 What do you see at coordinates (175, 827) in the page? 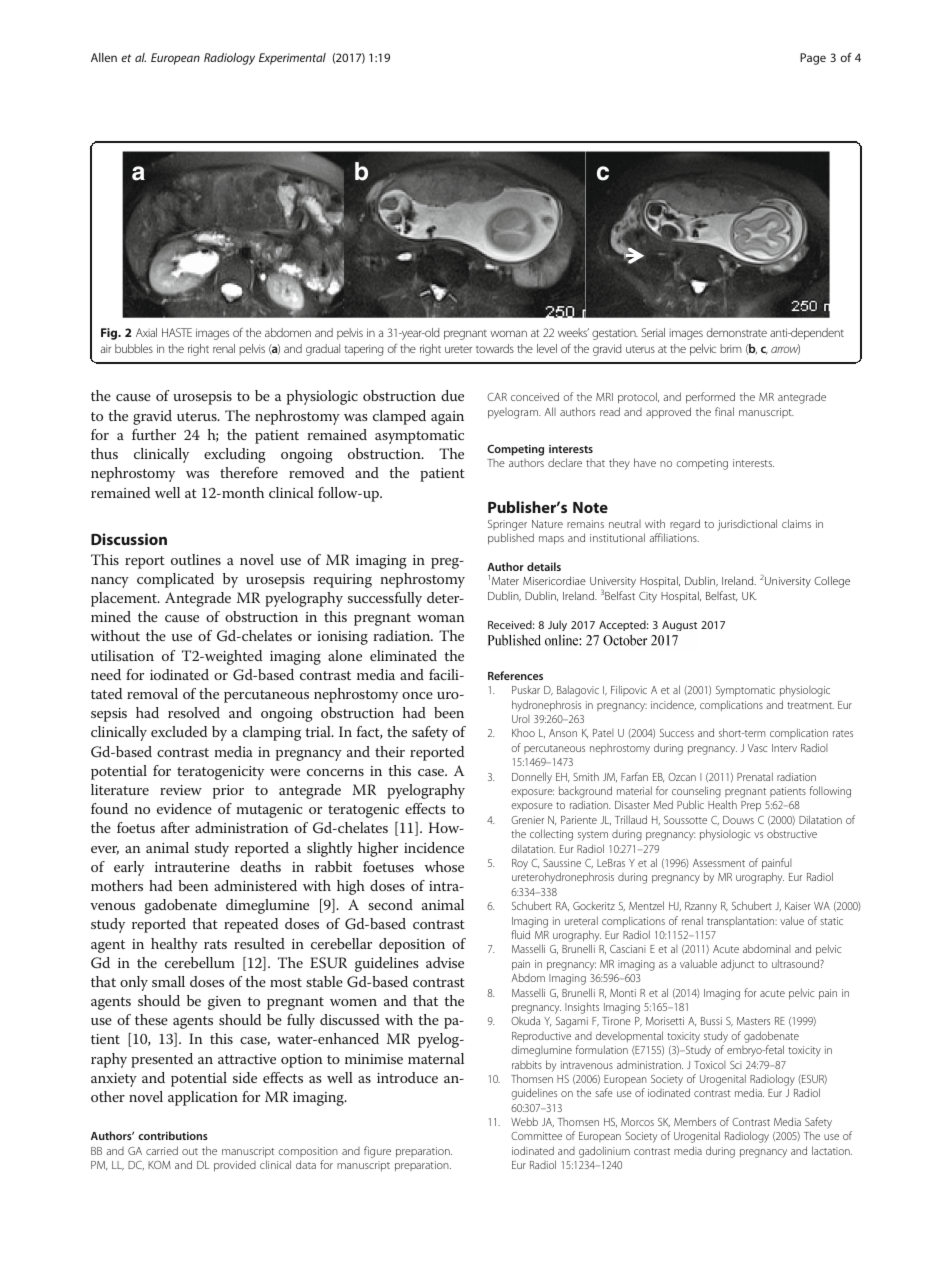
I see `after` at bounding box center [175, 827].
